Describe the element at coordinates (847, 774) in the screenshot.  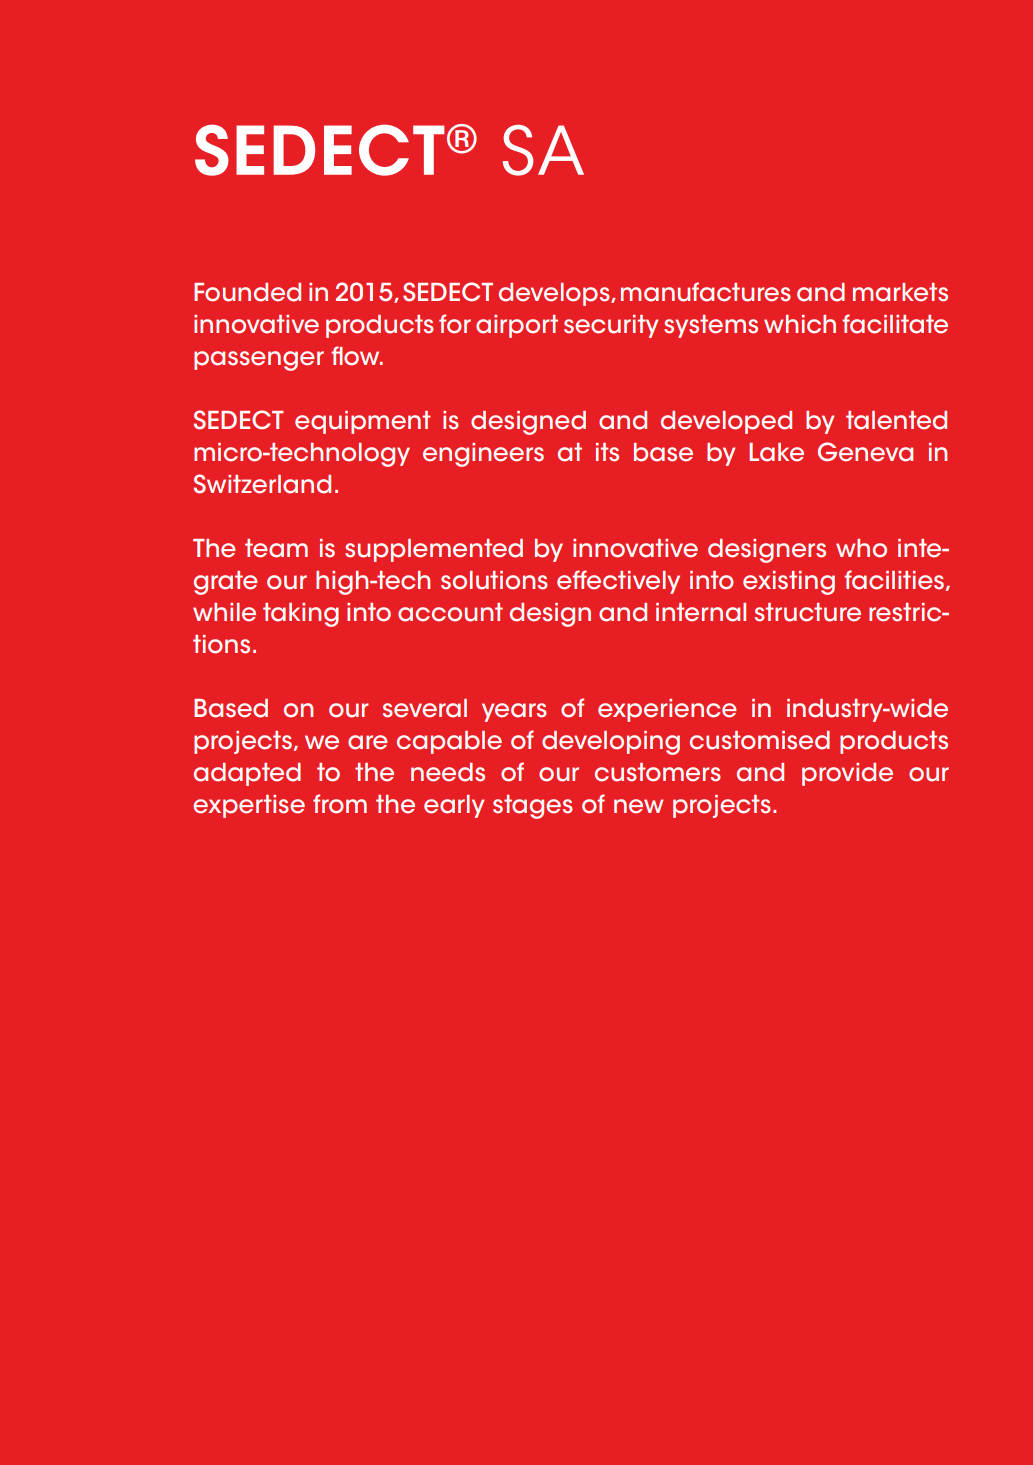
I see `provide` at that location.
